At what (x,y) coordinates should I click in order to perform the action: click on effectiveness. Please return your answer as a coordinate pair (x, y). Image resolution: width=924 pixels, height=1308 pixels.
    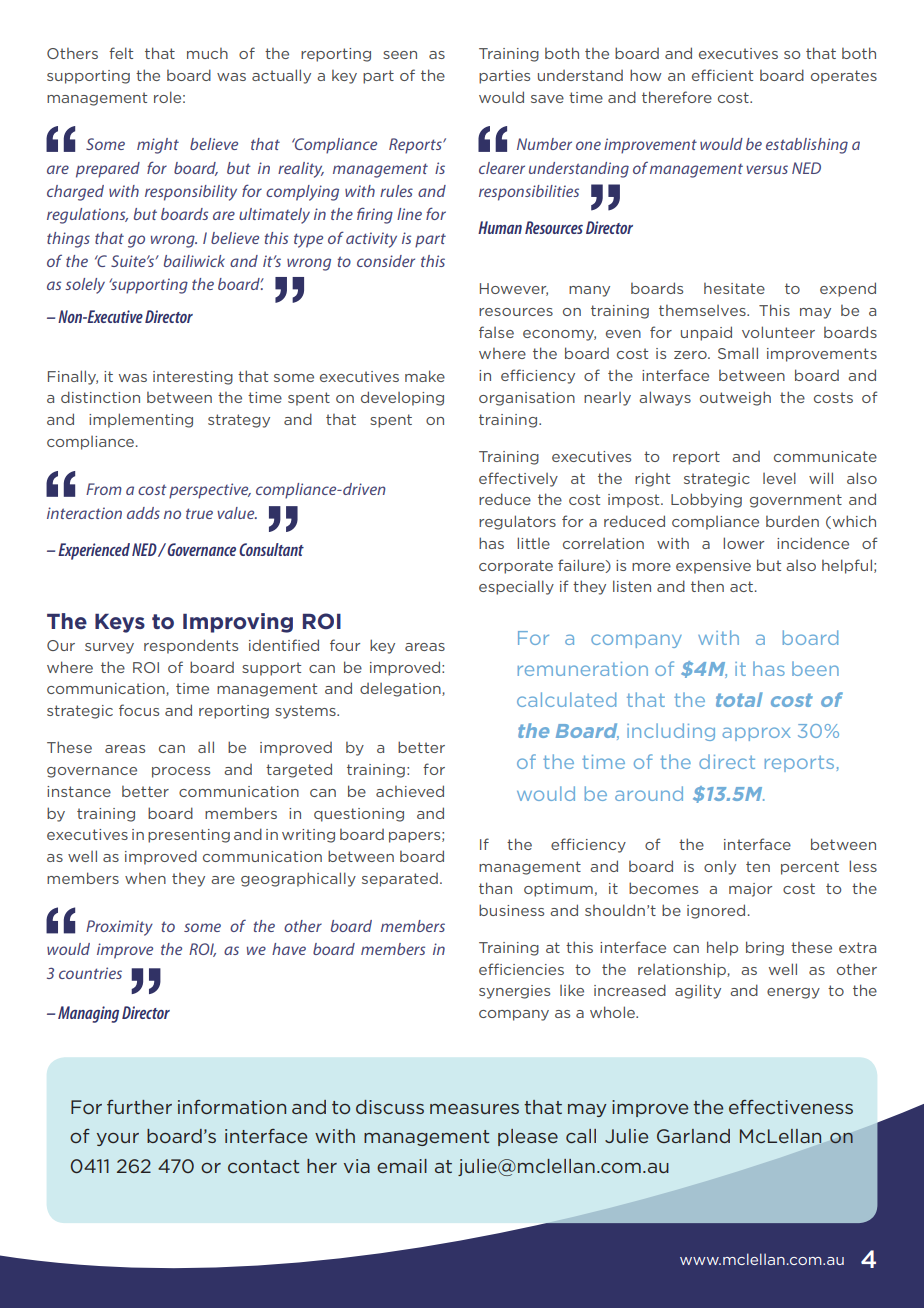
    Looking at the image, I should click on (791, 1107).
